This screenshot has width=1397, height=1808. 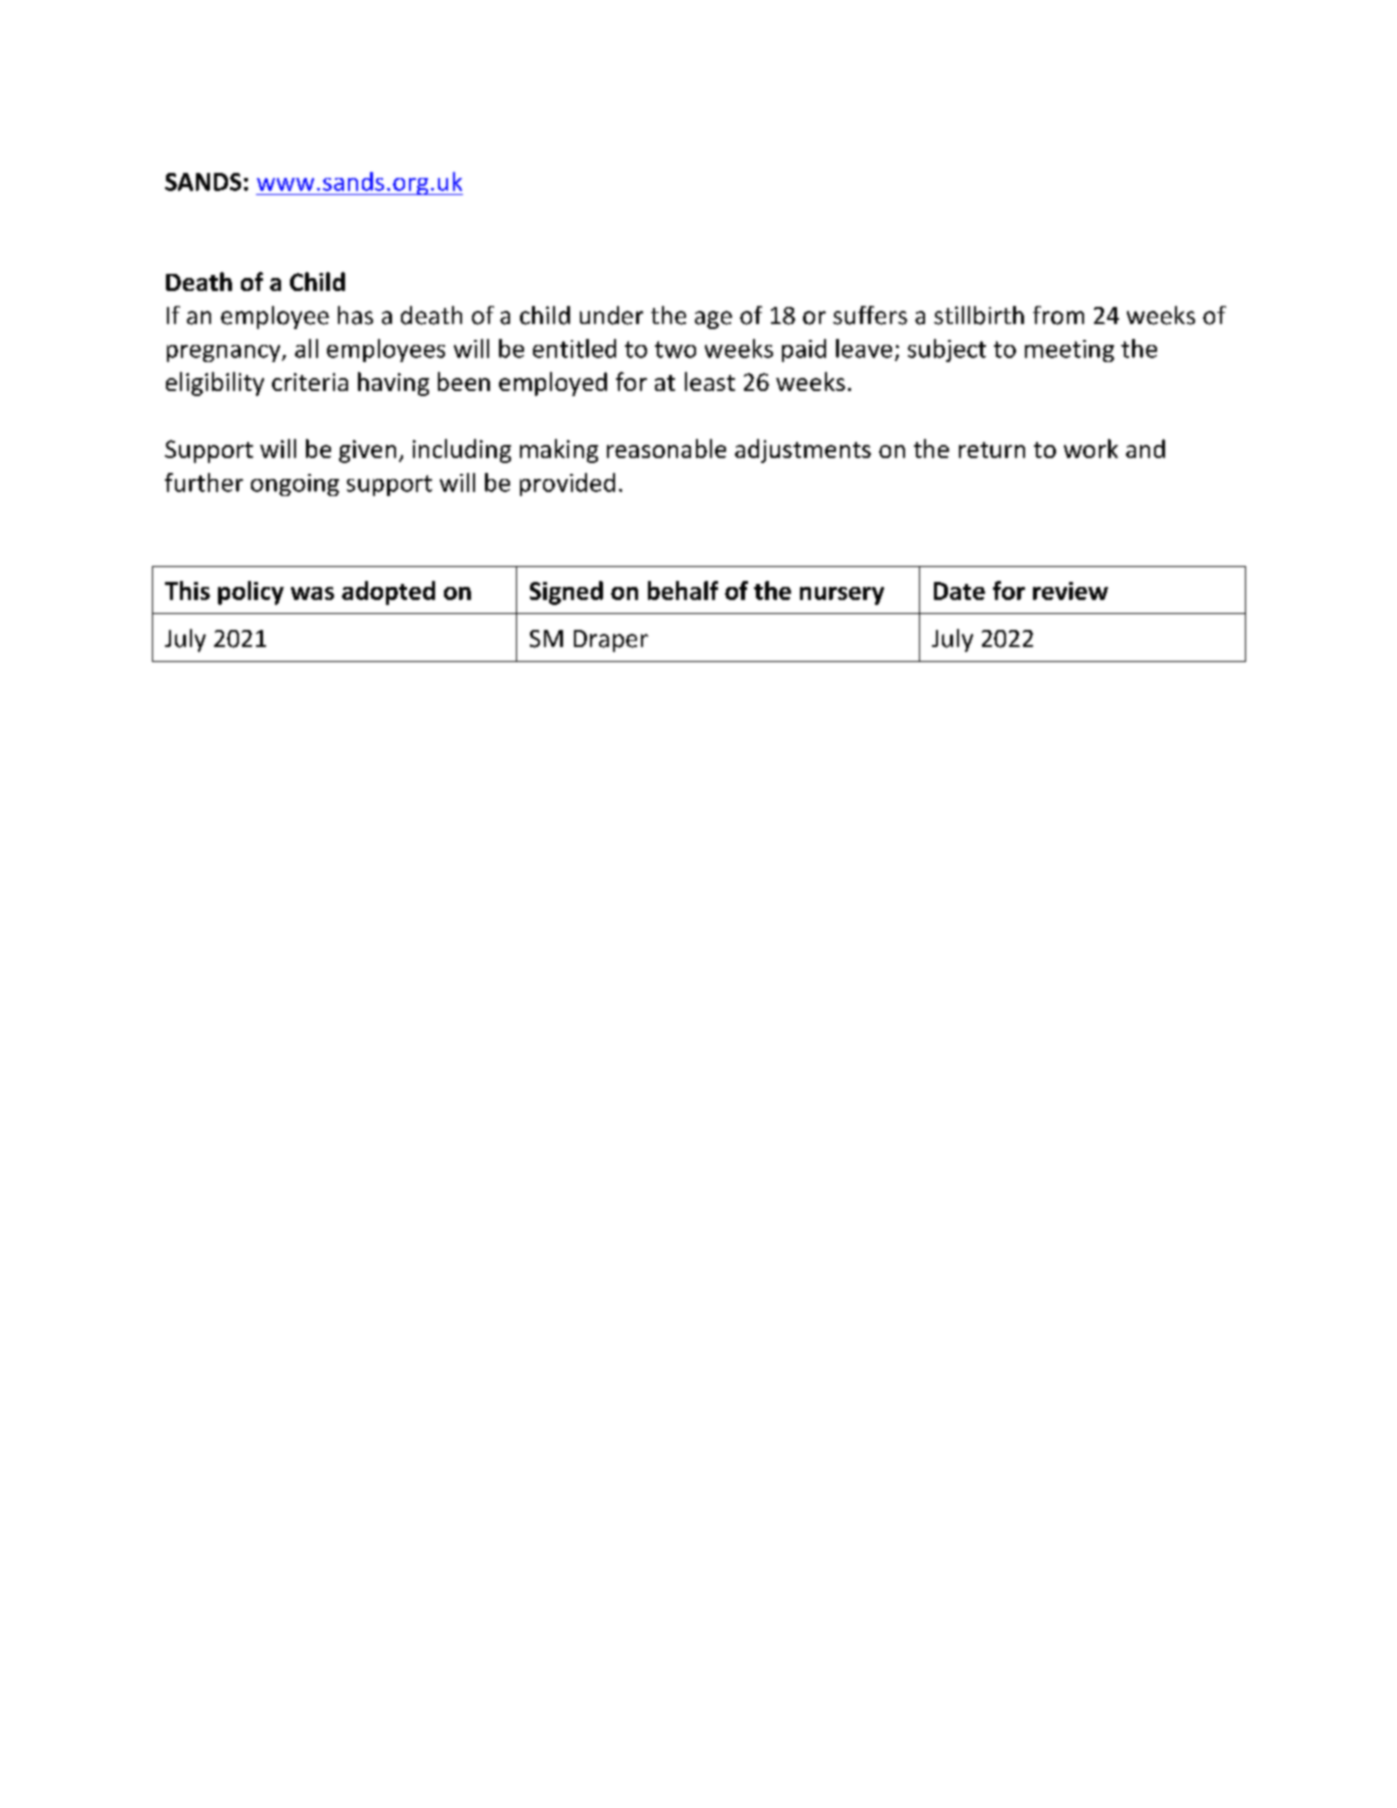 I want to click on stillbirth, so click(x=979, y=315).
